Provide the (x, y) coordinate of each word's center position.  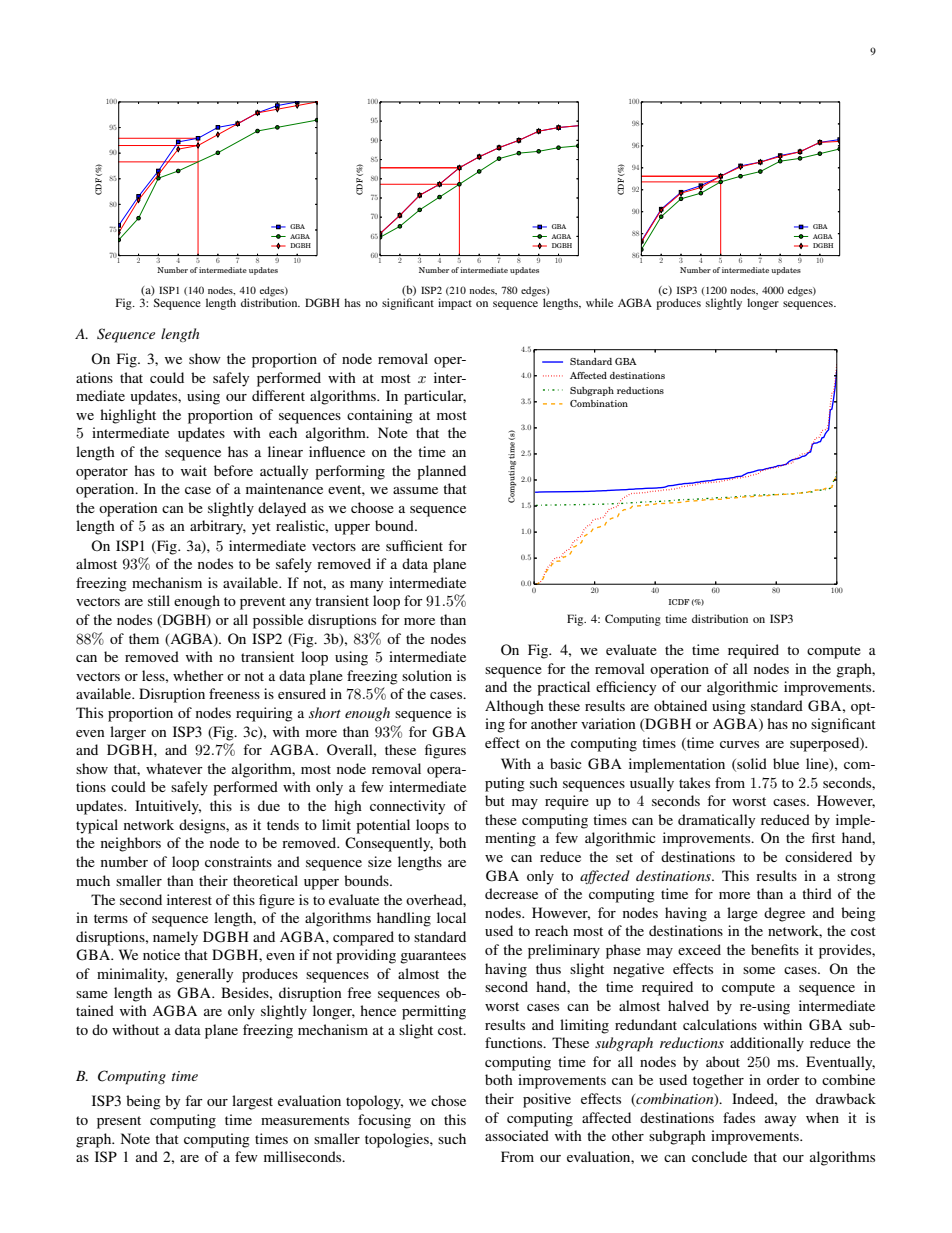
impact (455, 304)
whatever (174, 768)
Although (514, 707)
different (278, 395)
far (194, 1100)
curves (739, 744)
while (599, 302)
